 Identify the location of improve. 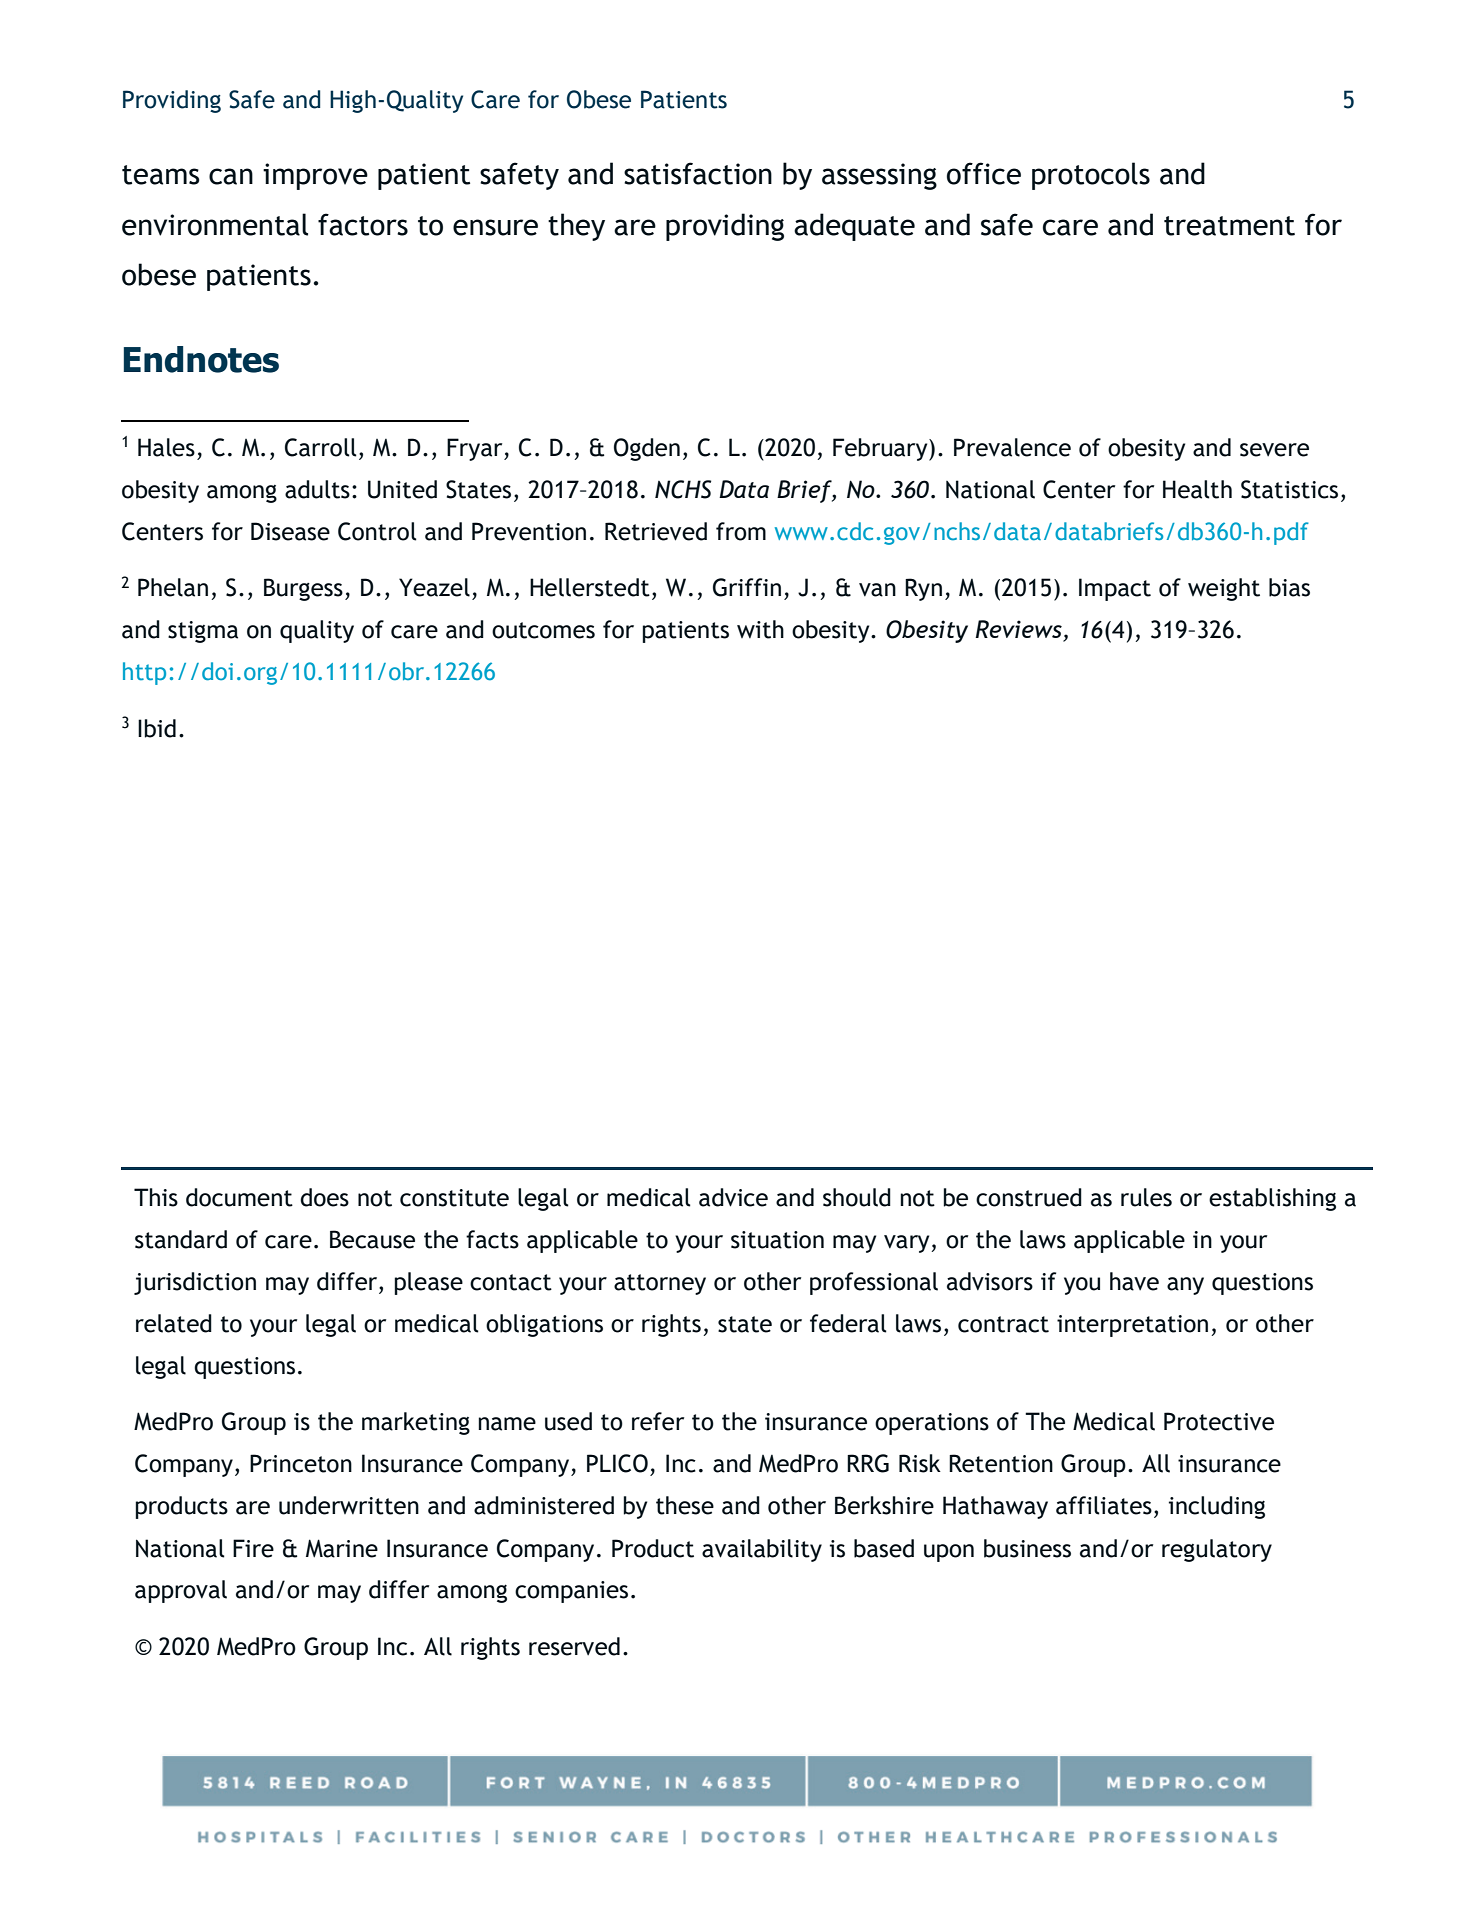
(315, 176).
